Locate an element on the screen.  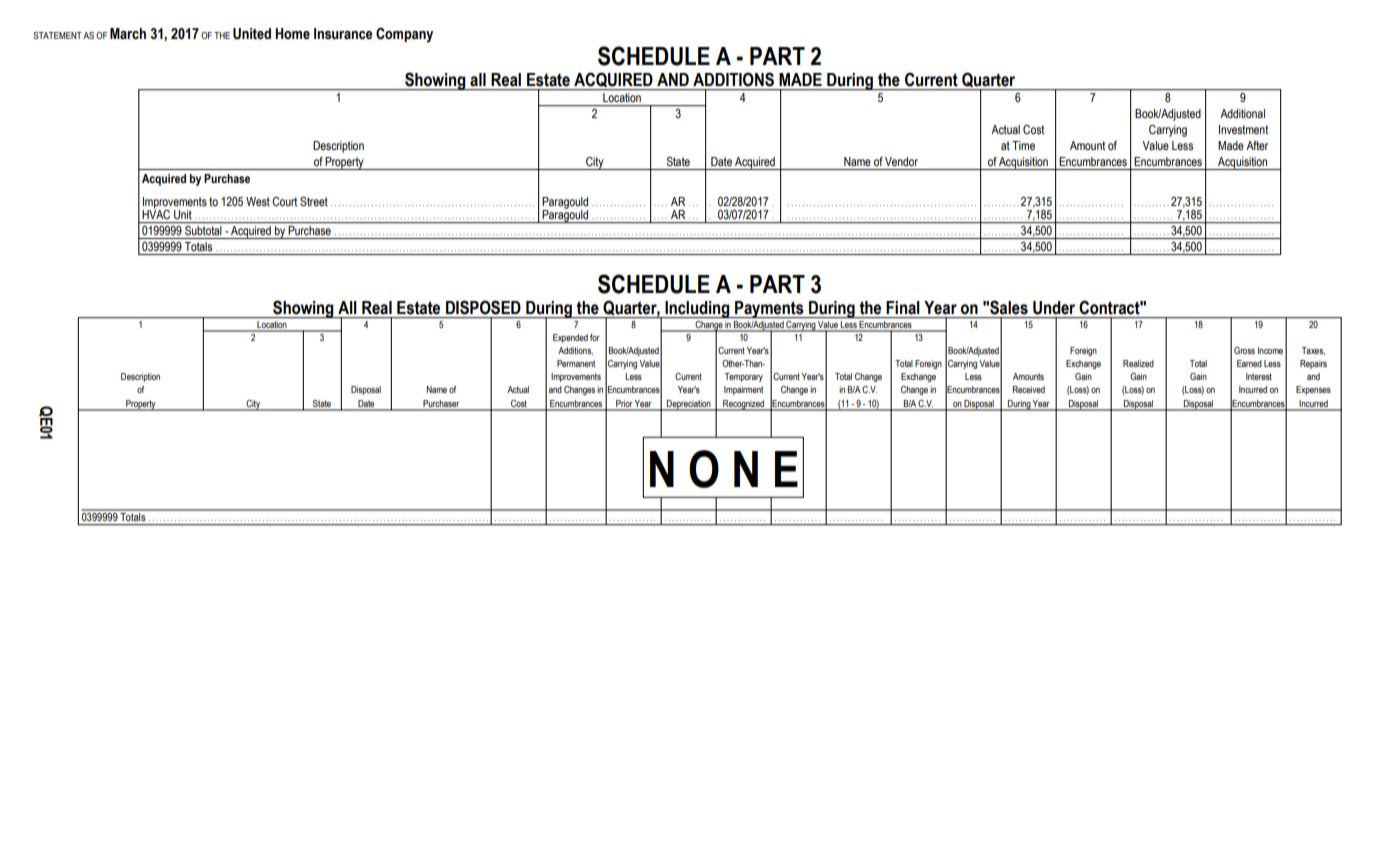
Vendor is located at coordinates (901, 161).
